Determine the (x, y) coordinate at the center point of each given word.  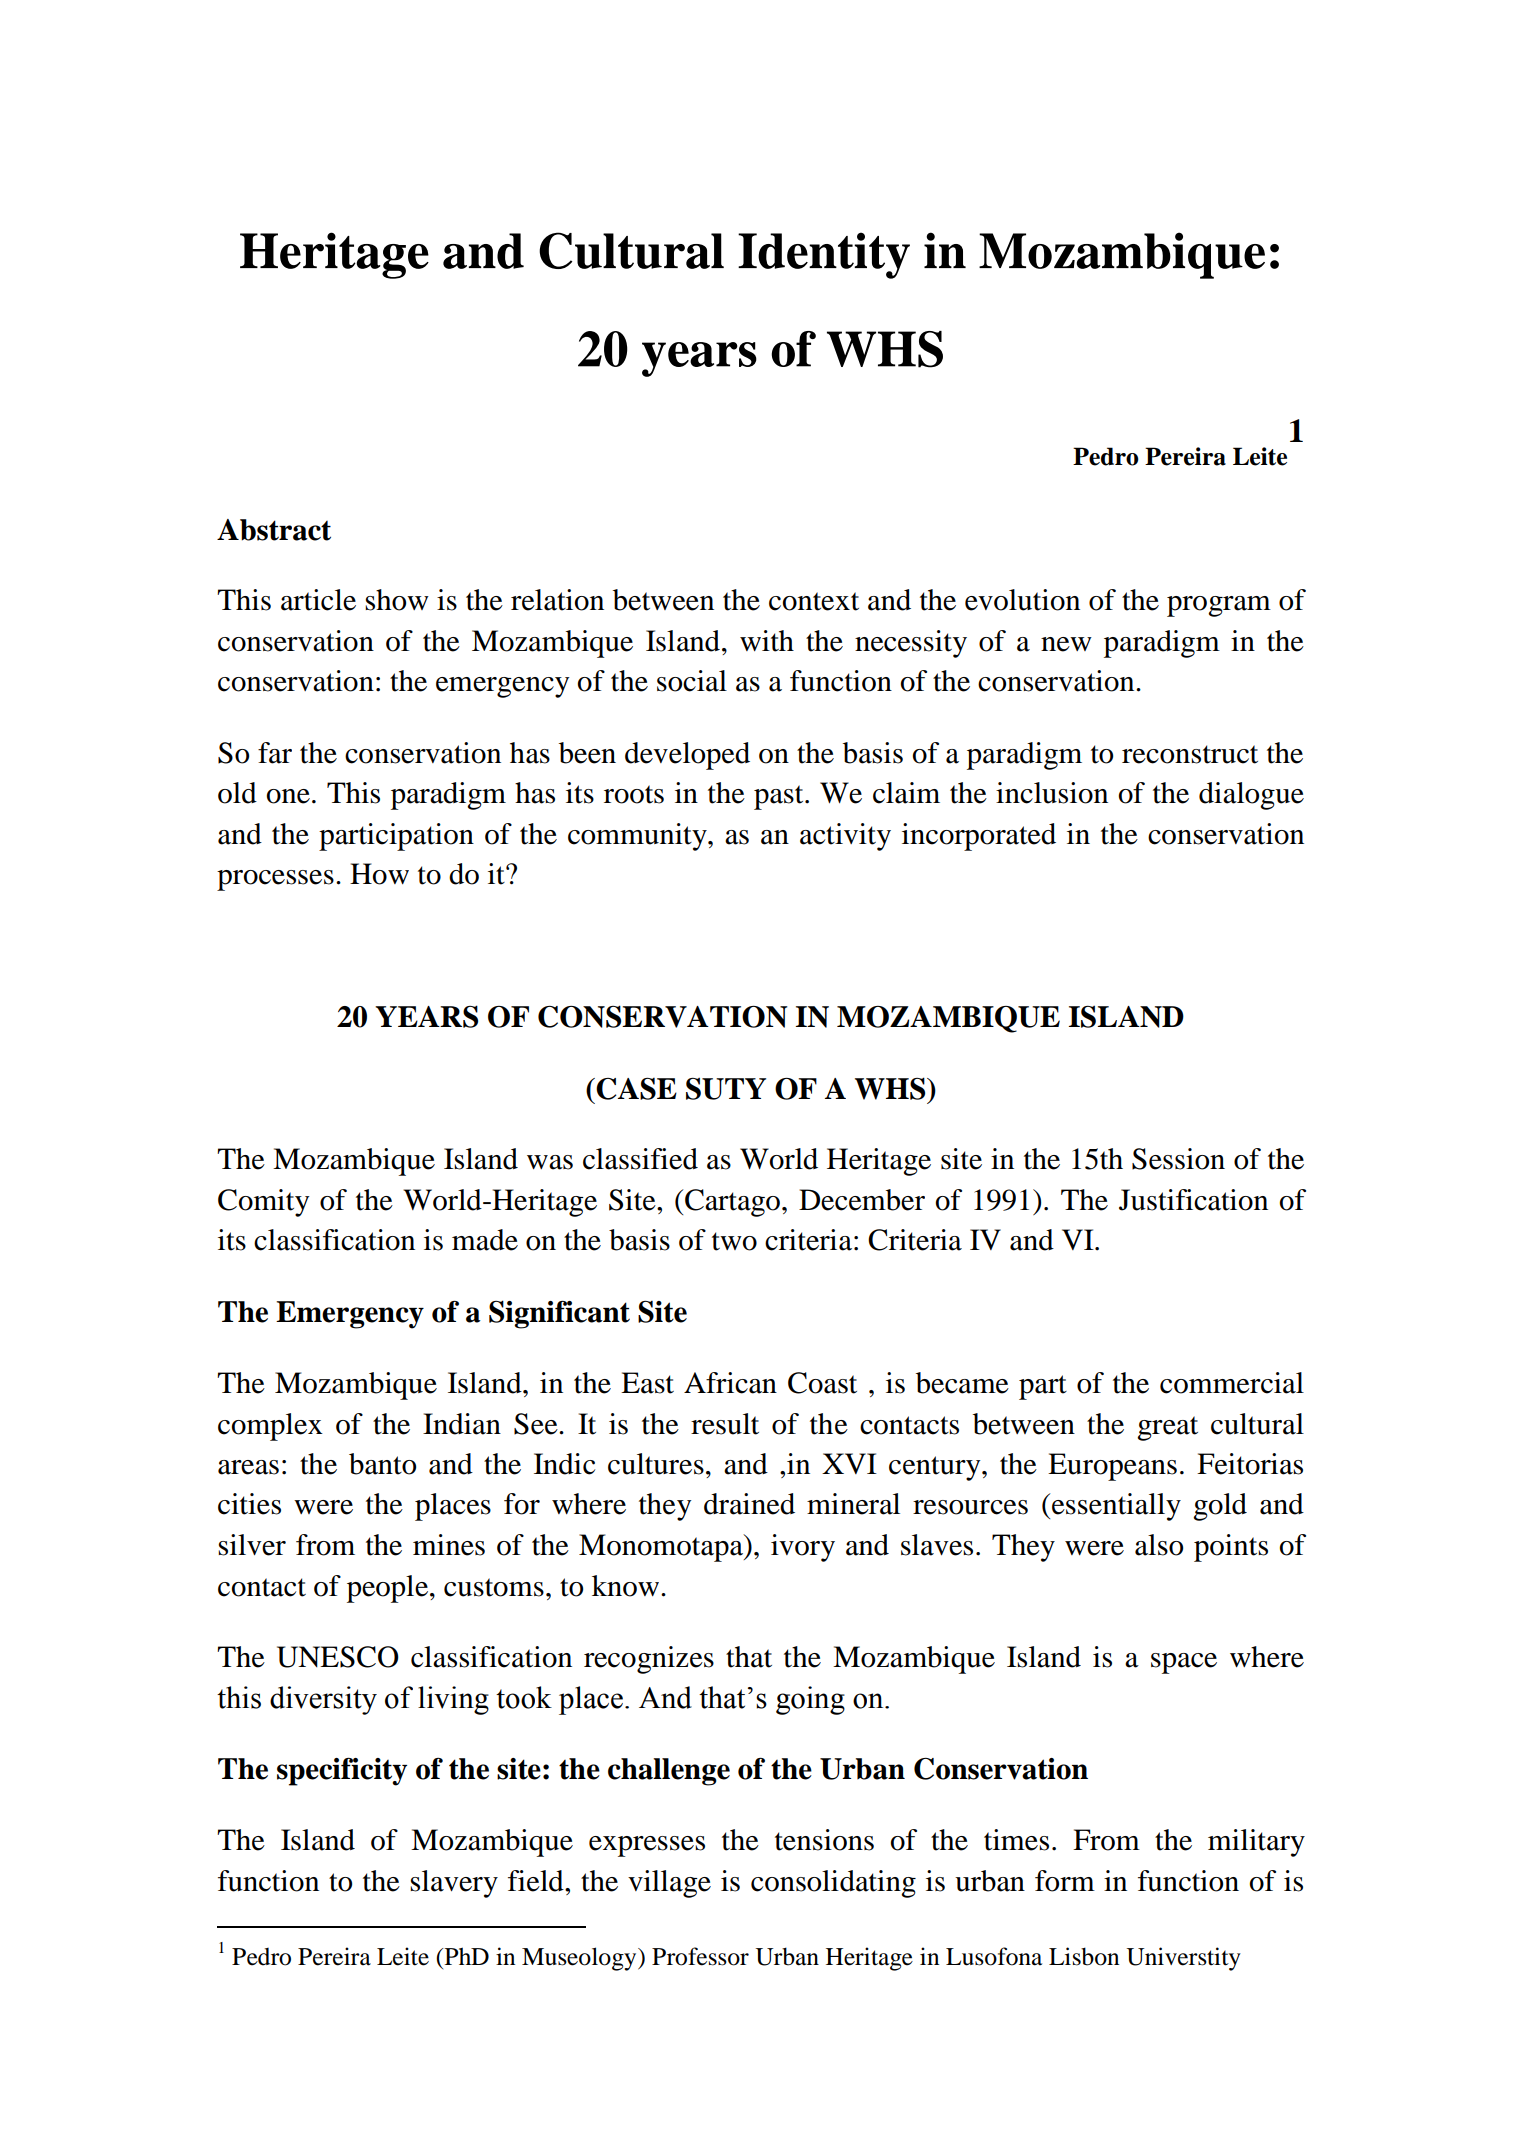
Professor (700, 1956)
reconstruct (1190, 754)
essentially (1116, 1507)
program (1219, 606)
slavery (454, 1884)
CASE (636, 1089)
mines (449, 1545)
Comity (264, 1203)
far (275, 753)
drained (749, 1504)
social (692, 681)
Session (1178, 1159)
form (1065, 1881)
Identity (824, 255)
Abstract (274, 530)
